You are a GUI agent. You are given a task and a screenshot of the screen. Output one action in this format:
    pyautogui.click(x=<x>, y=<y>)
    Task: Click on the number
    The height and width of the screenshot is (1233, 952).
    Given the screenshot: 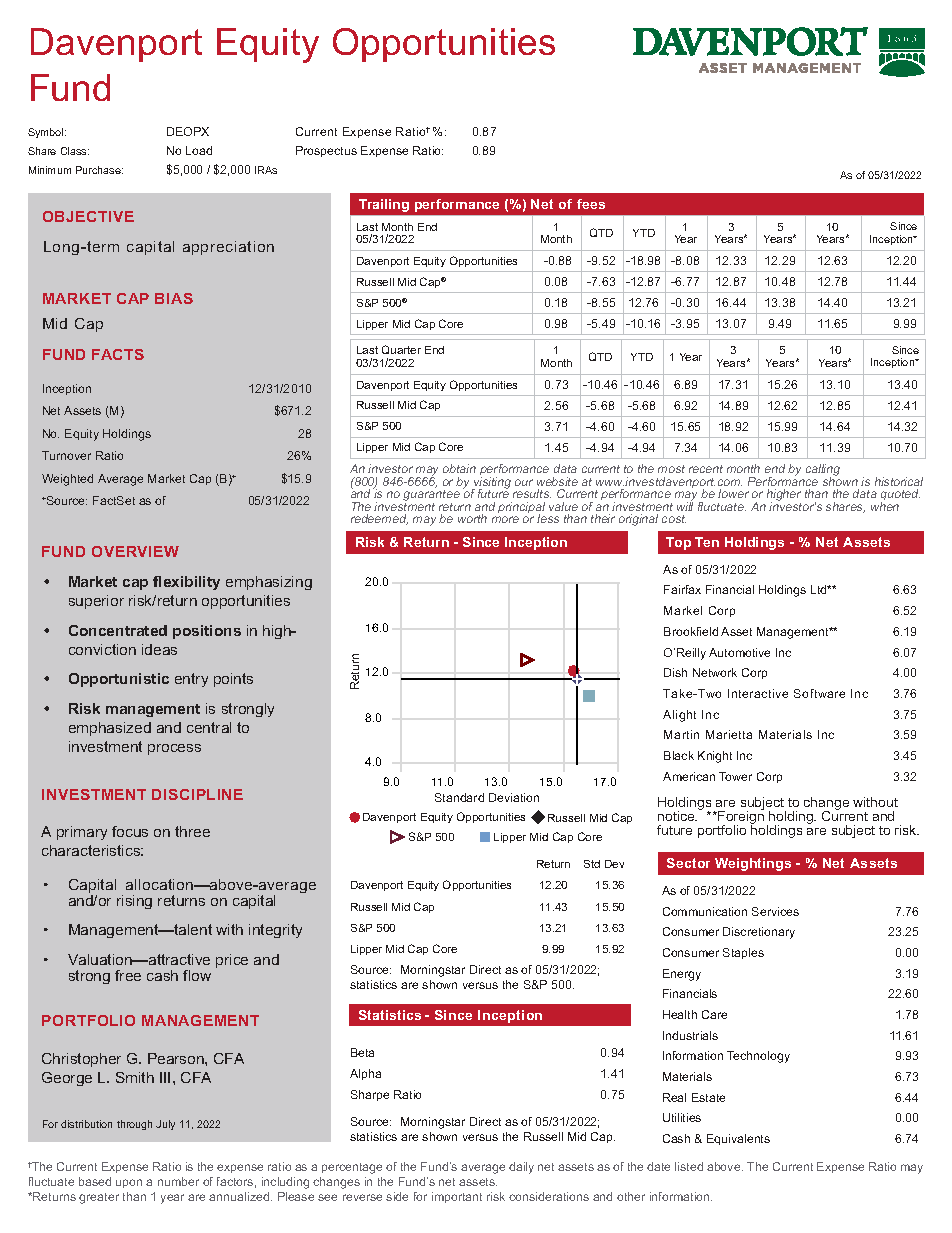 What is the action you would take?
    pyautogui.click(x=178, y=1181)
